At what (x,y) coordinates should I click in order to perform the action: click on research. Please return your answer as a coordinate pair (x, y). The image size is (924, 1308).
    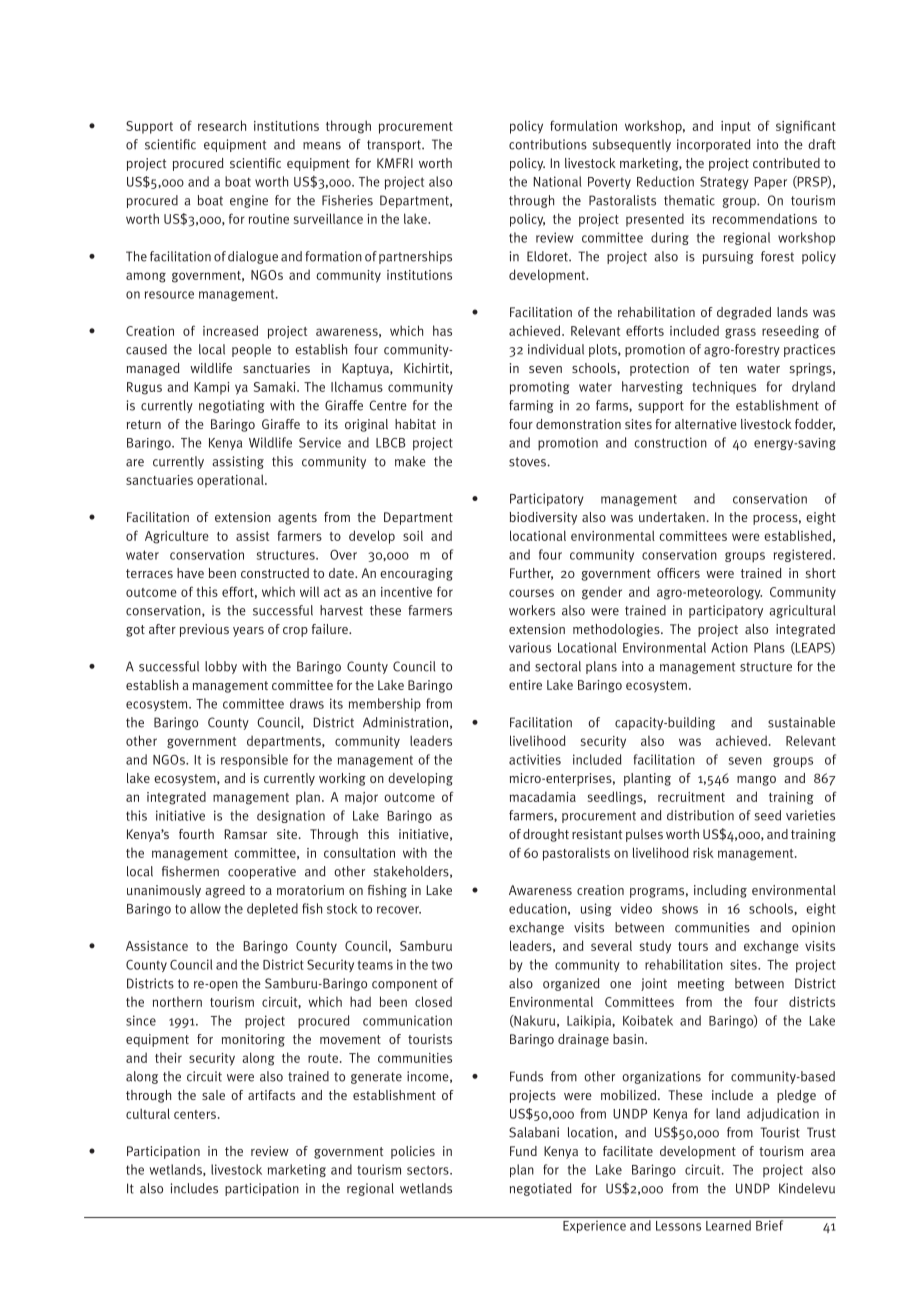
    Looking at the image, I should click on (222, 125).
